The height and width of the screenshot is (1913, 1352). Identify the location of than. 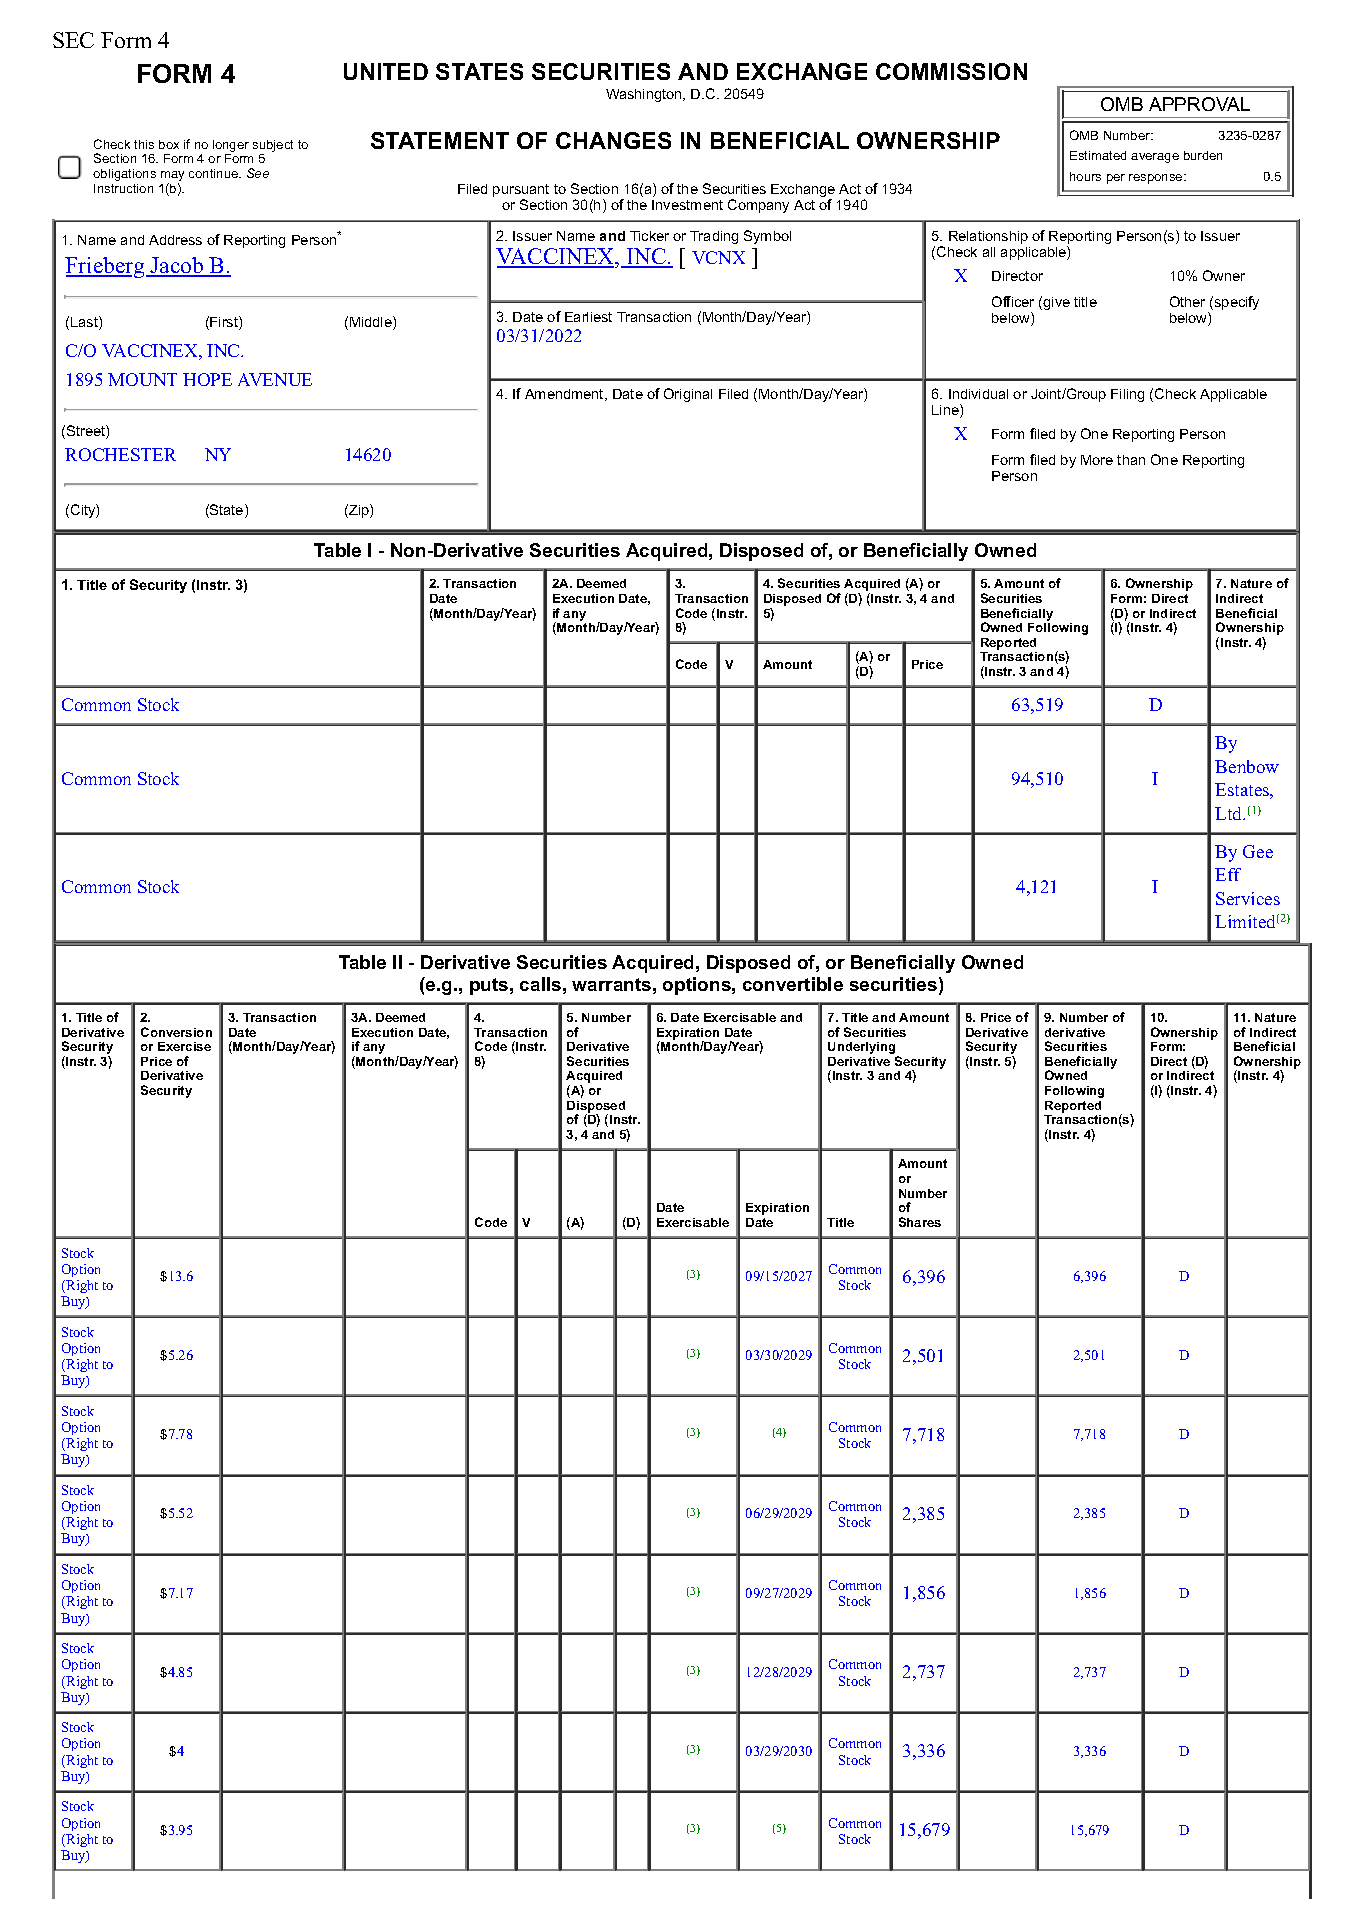
(1131, 460).
